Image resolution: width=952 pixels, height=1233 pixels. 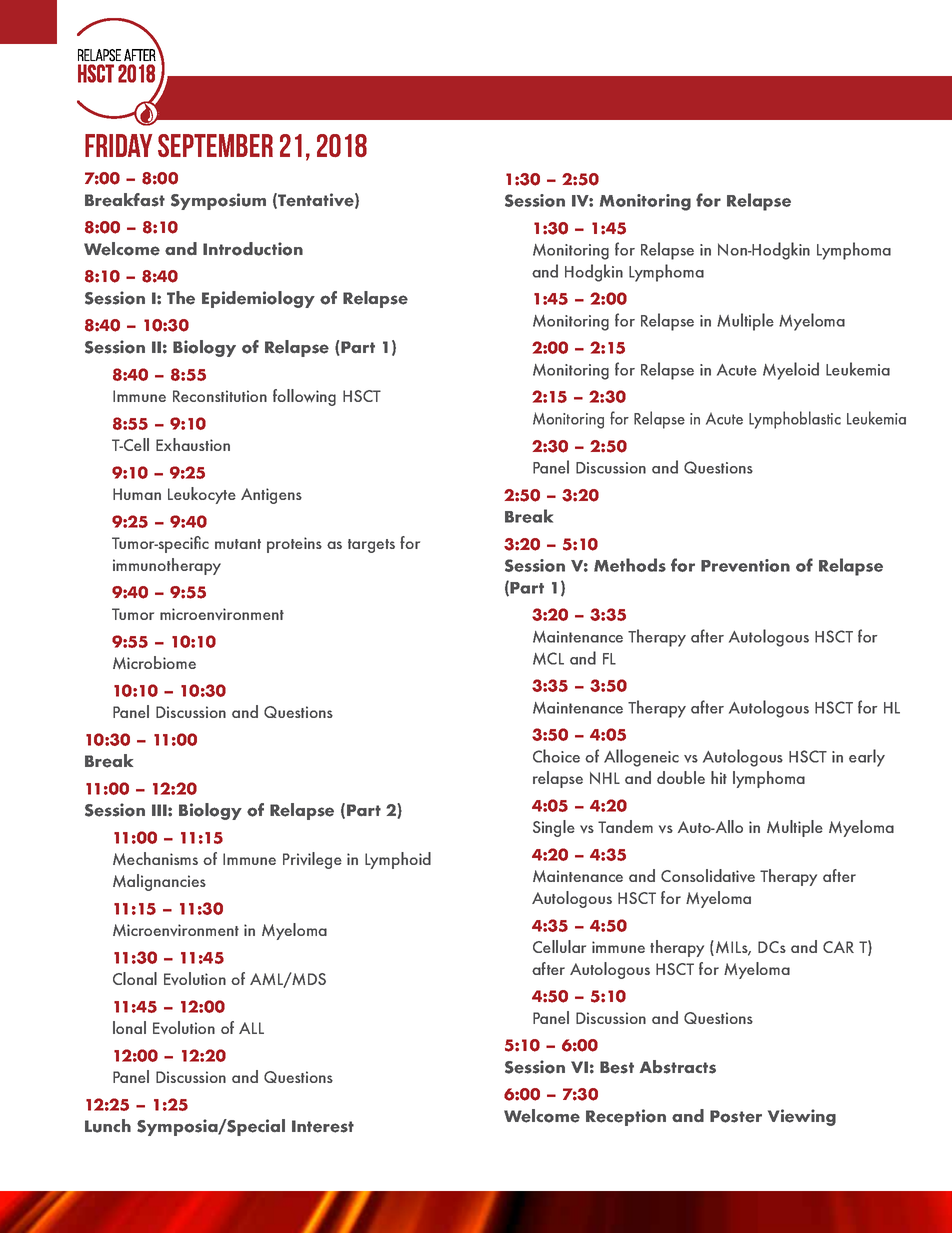 What do you see at coordinates (745, 565) in the screenshot?
I see `Prevention` at bounding box center [745, 565].
